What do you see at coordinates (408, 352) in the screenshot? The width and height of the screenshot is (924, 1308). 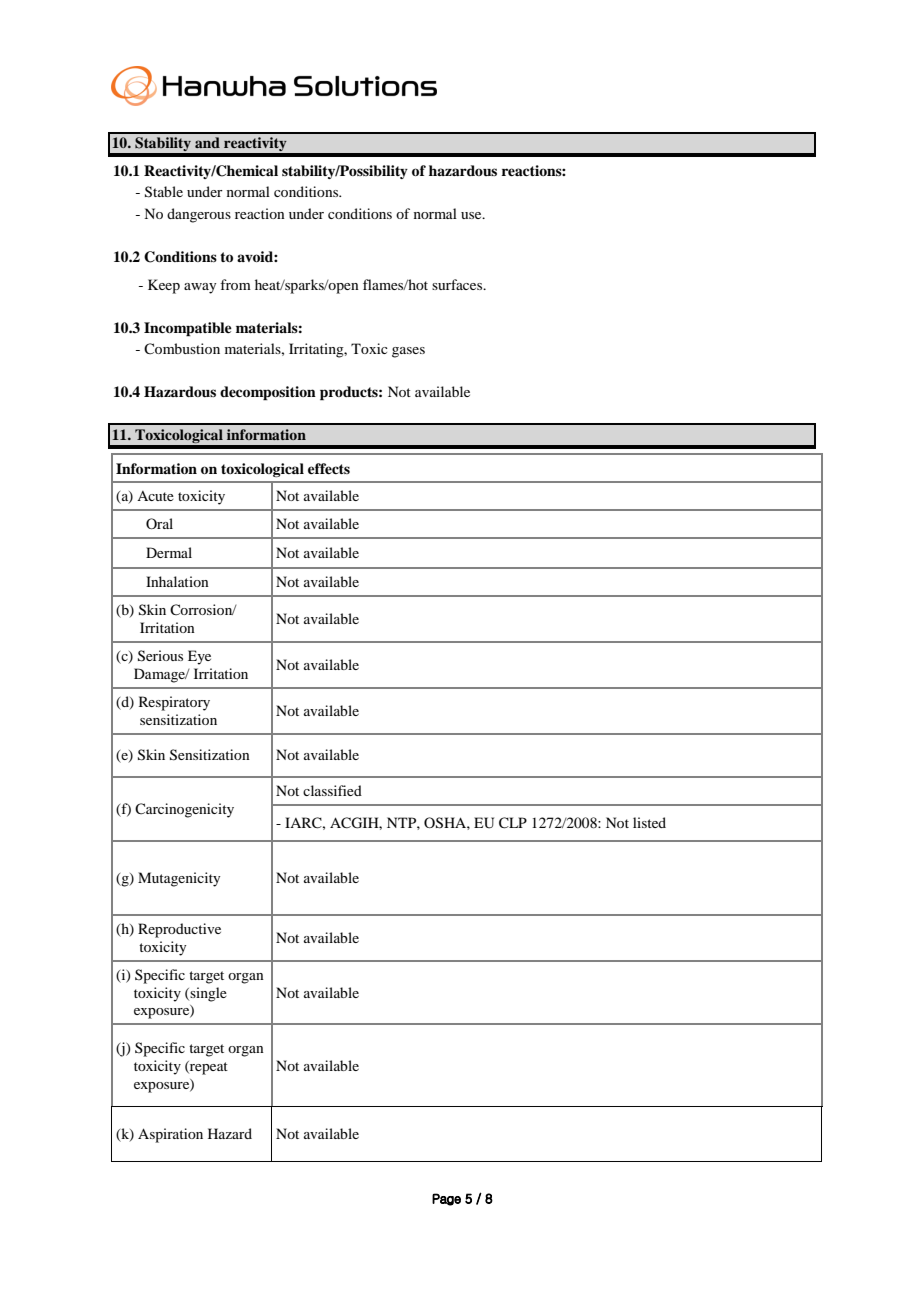 I see `gases` at bounding box center [408, 352].
